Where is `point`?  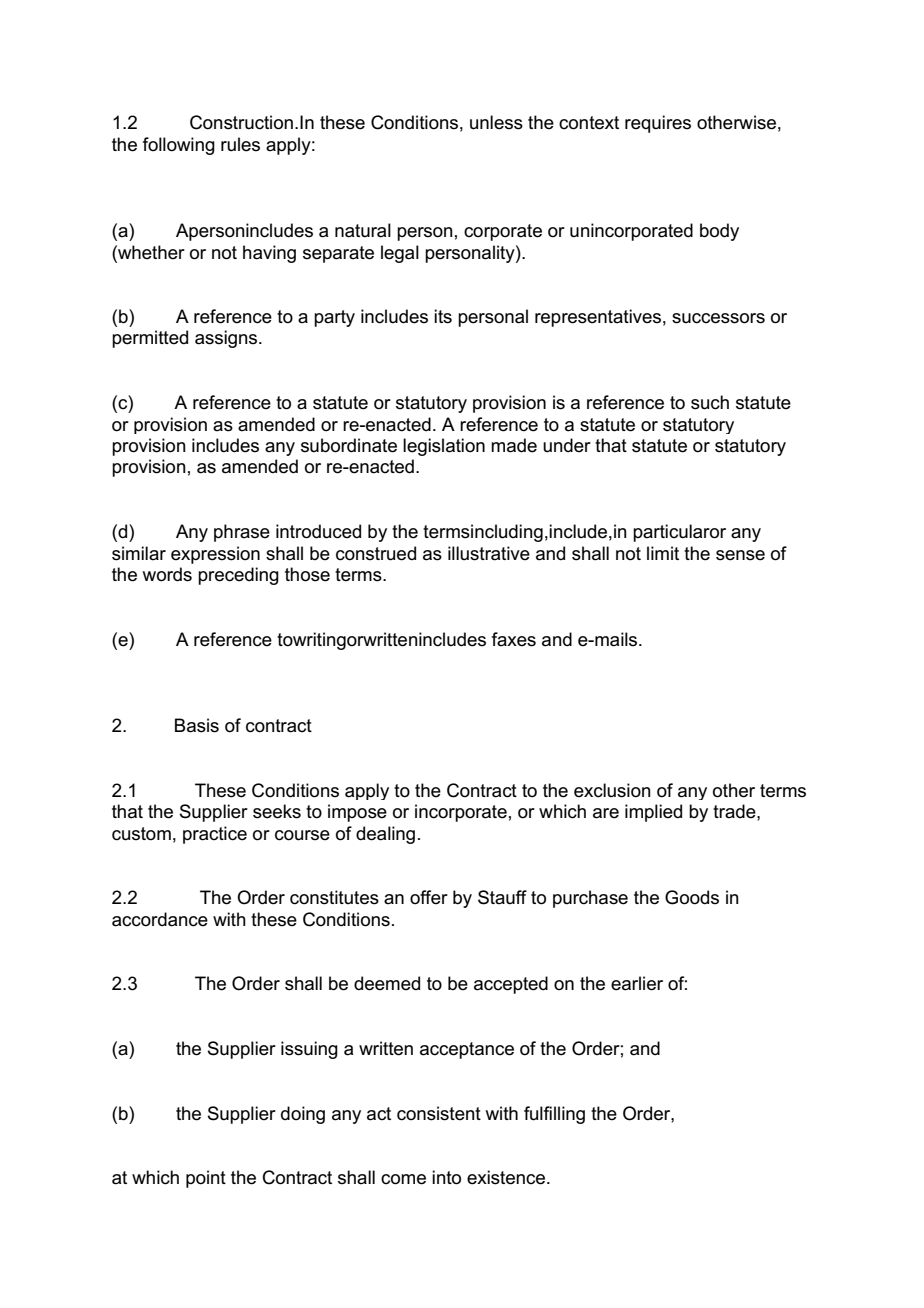
point is located at coordinates (206, 1179).
